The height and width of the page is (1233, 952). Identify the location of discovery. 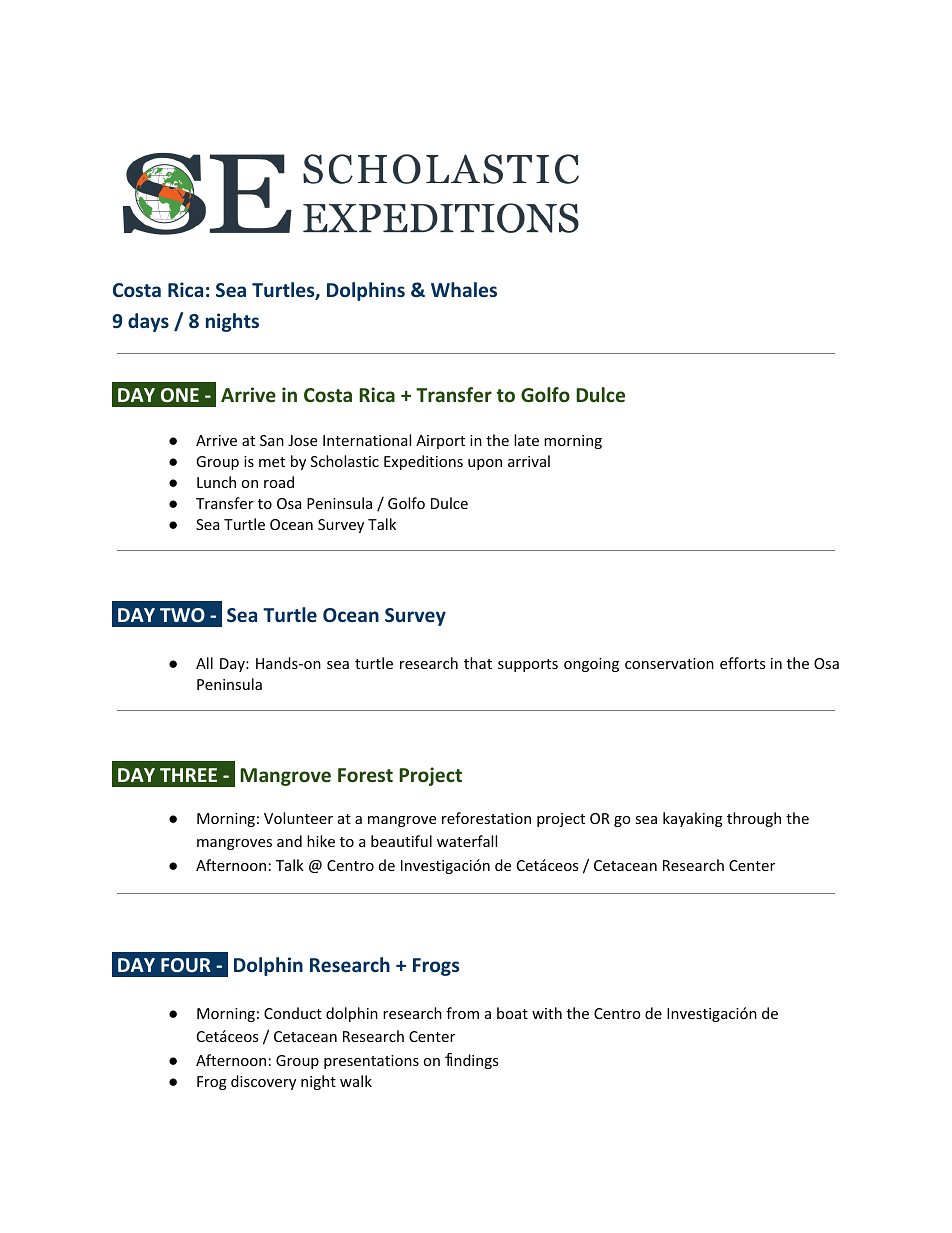
(263, 1082).
